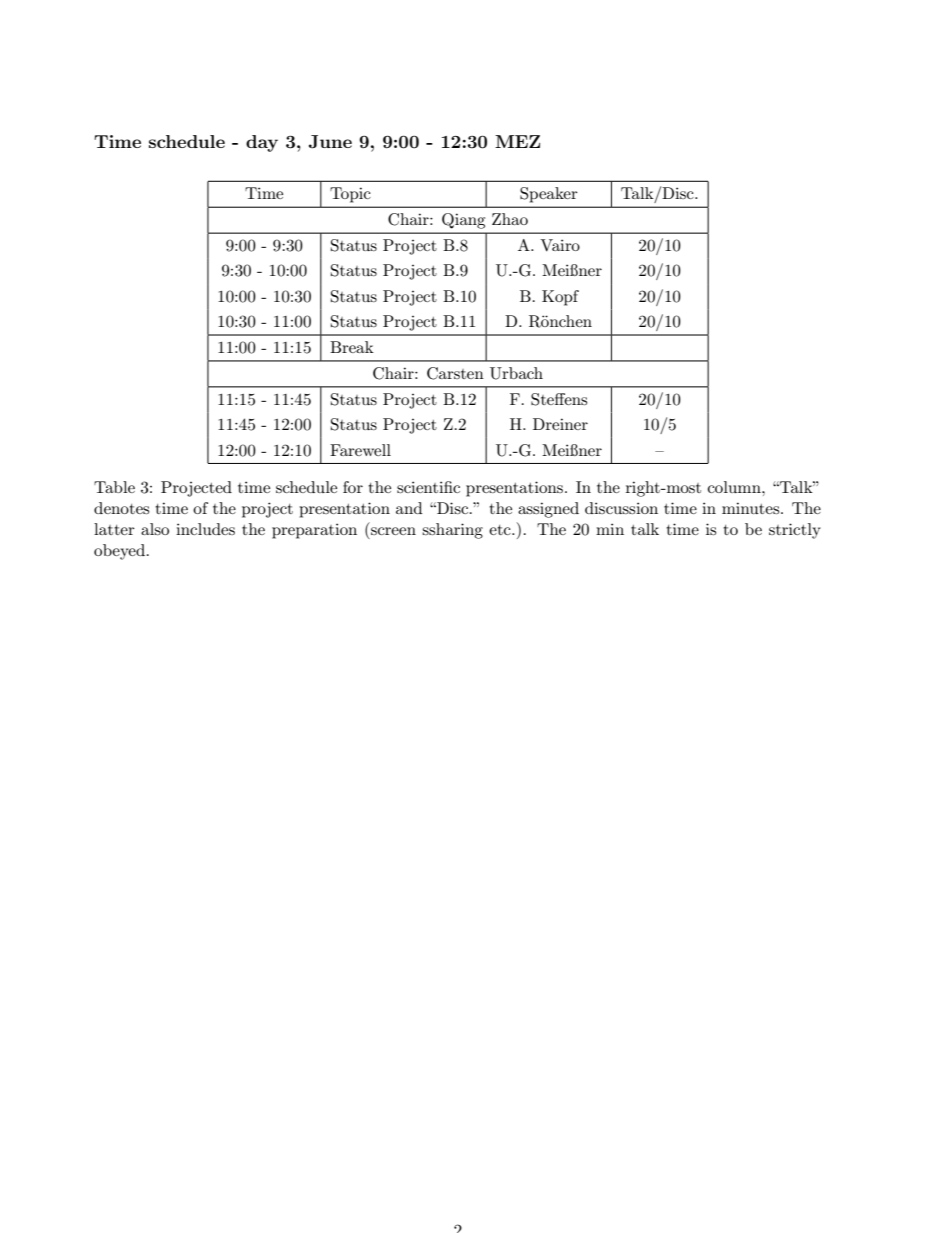 The image size is (952, 1233). What do you see at coordinates (352, 347) in the page?
I see `Break` at bounding box center [352, 347].
